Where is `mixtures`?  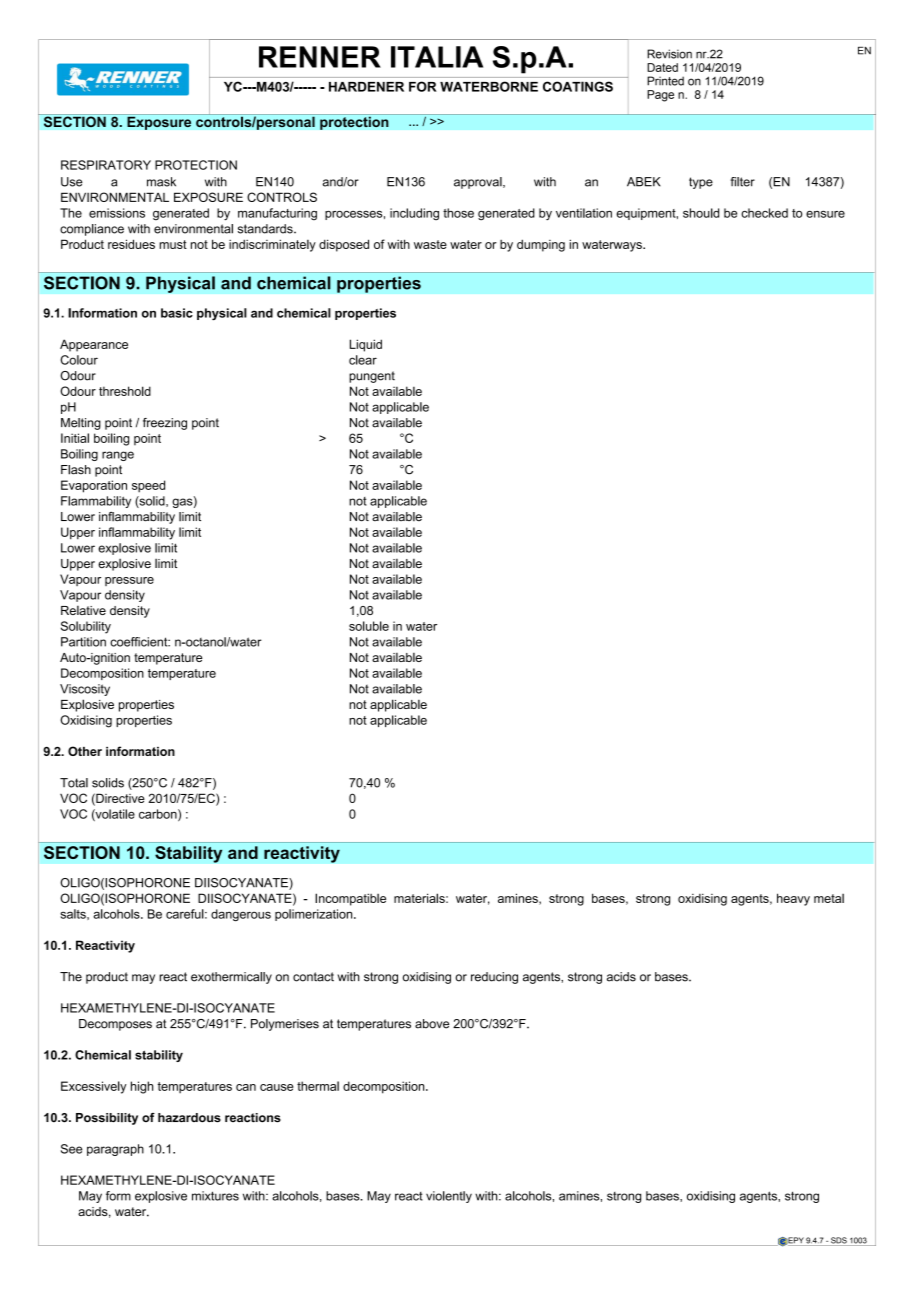 mixtures is located at coordinates (215, 1196).
